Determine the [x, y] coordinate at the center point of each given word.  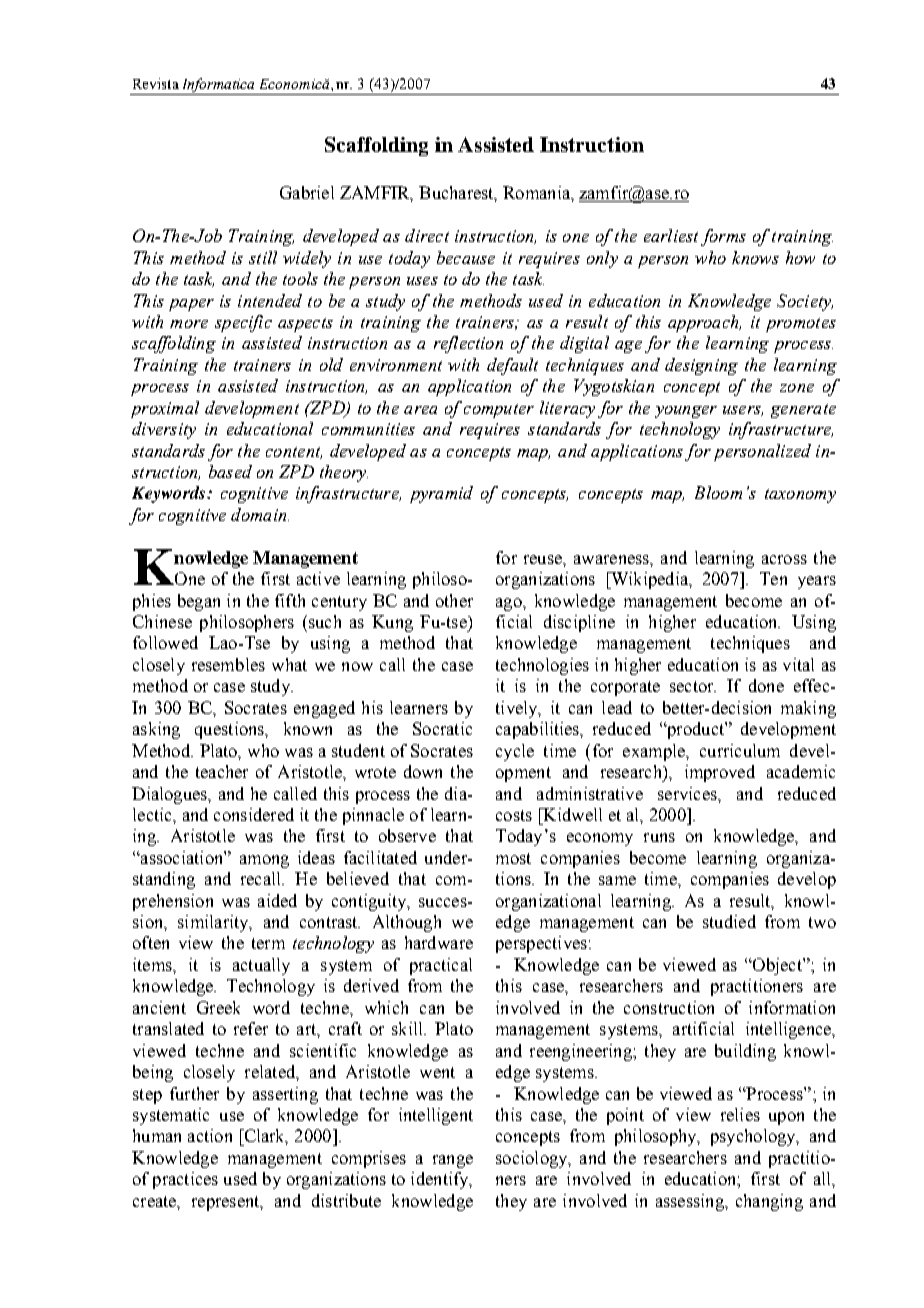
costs [514, 815]
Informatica [219, 86]
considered [254, 814]
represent [227, 1203]
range [453, 1161]
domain [260, 514]
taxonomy [800, 496]
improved [720, 773]
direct [427, 235]
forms [723, 237]
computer [499, 411]
